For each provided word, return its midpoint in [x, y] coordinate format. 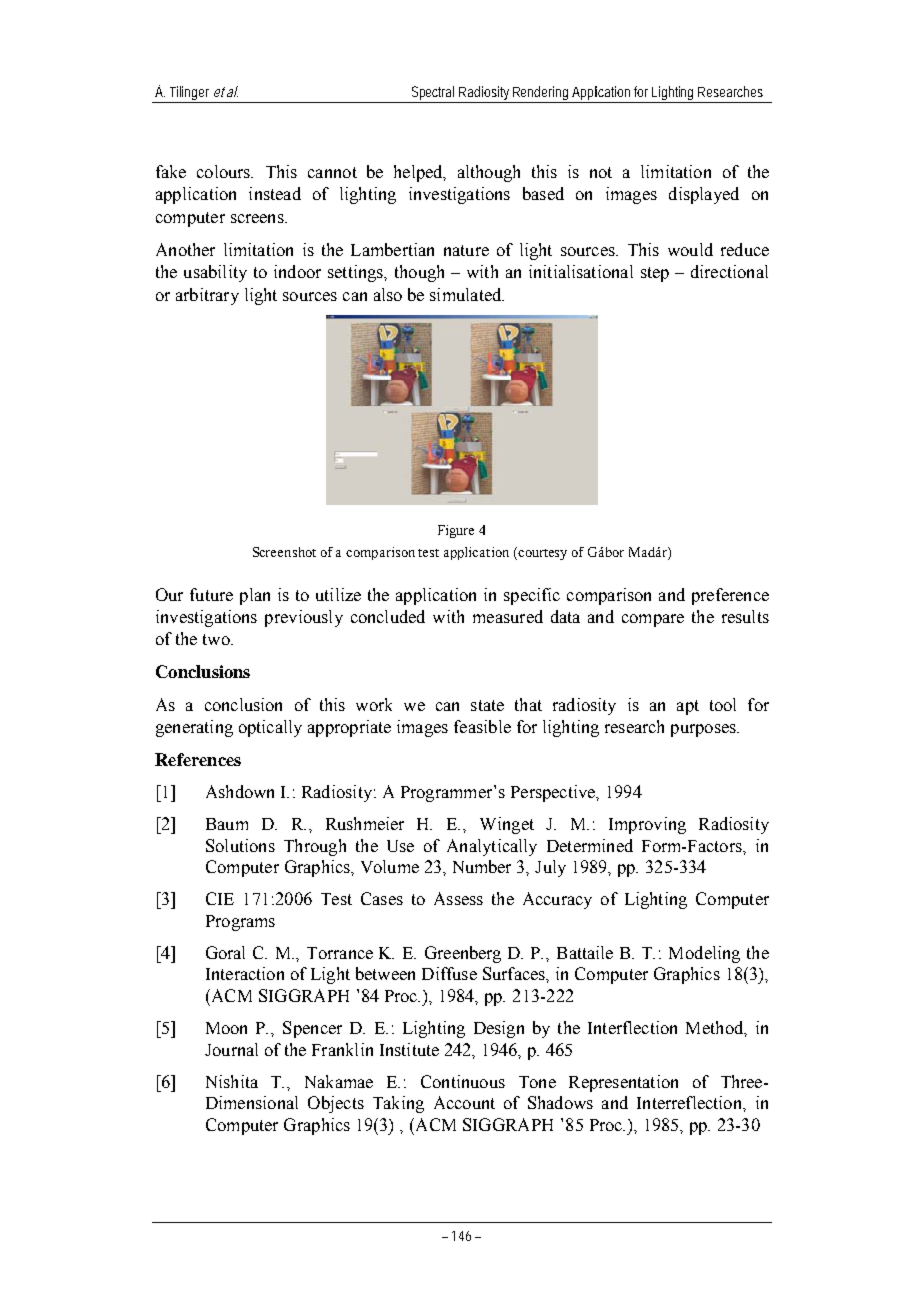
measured [508, 616]
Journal [231, 1049]
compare [653, 620]
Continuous [463, 1081]
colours [225, 171]
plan [255, 596]
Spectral [434, 94]
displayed [704, 195]
